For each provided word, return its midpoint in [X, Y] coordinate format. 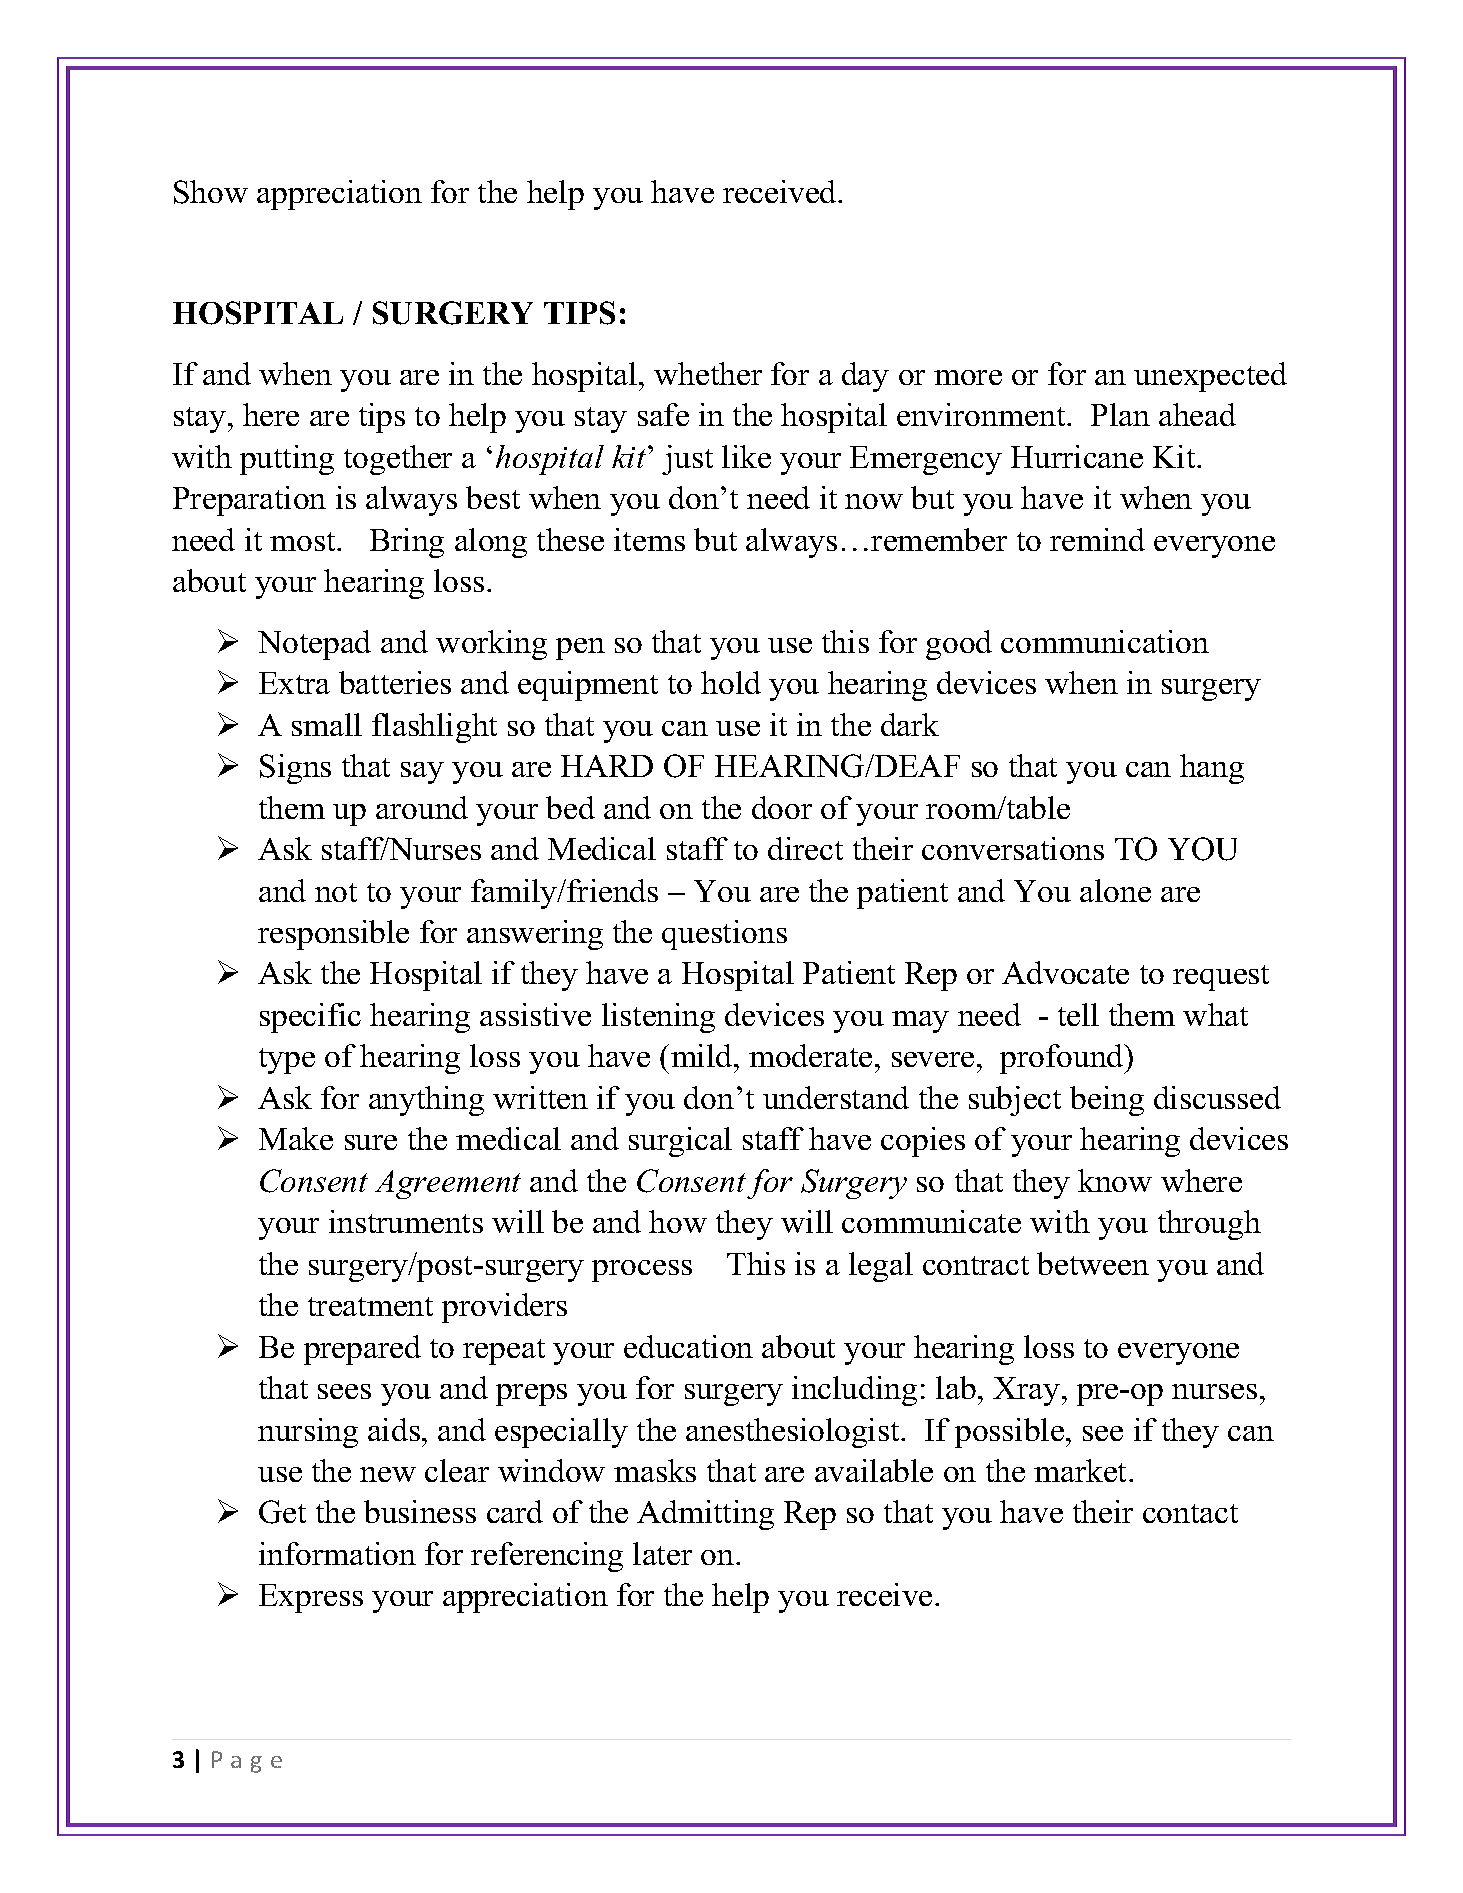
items [649, 539]
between [1093, 1263]
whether [708, 373]
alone [1115, 890]
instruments [406, 1221]
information [337, 1553]
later [662, 1553]
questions [724, 935]
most [304, 541]
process [642, 1271]
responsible [333, 935]
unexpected [1210, 377]
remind [1097, 539]
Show [211, 192]
